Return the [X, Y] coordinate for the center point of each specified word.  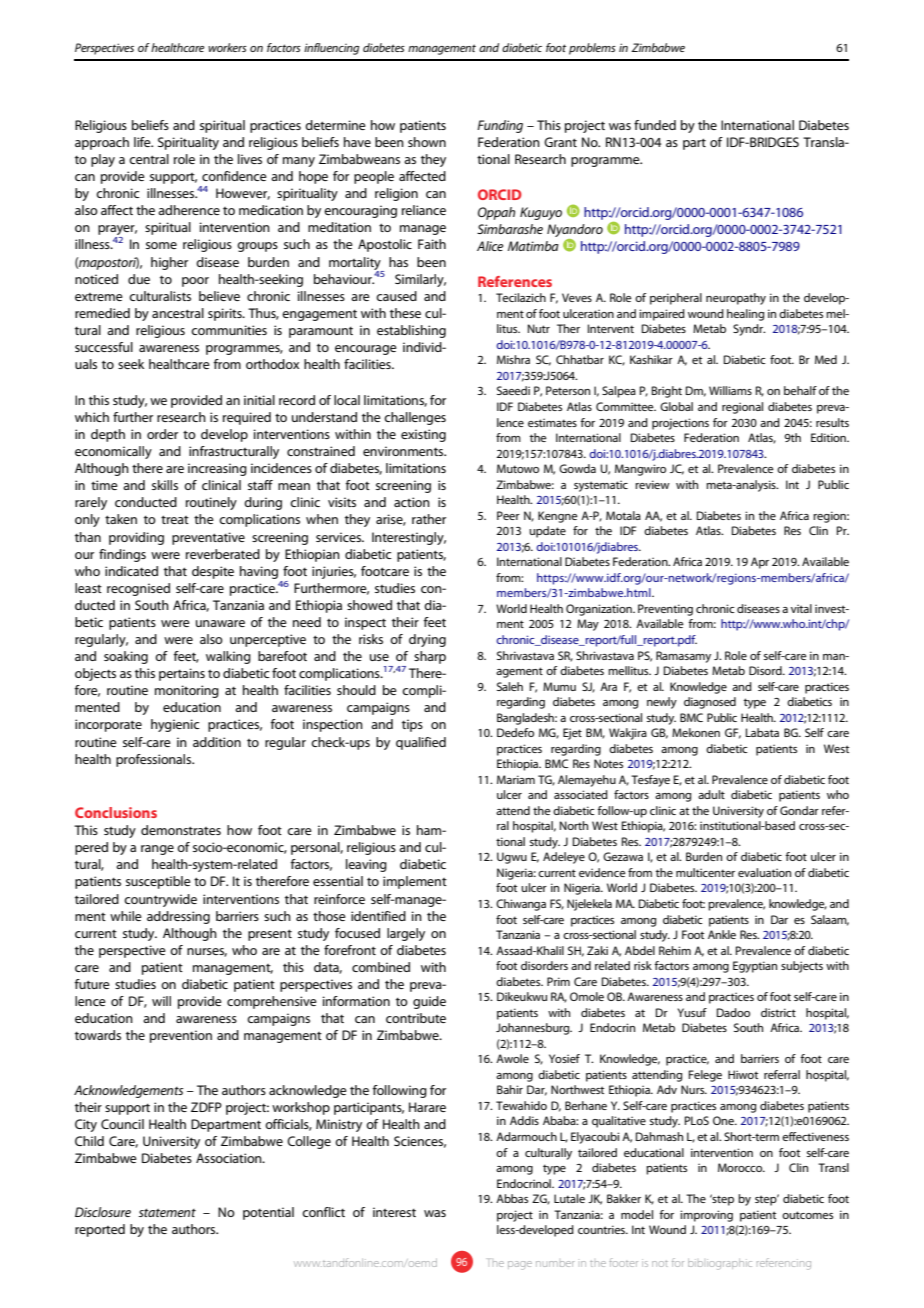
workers [227, 47]
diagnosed [710, 703]
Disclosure [103, 1212]
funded [655, 125]
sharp [430, 657]
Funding [500, 126]
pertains [182, 674]
